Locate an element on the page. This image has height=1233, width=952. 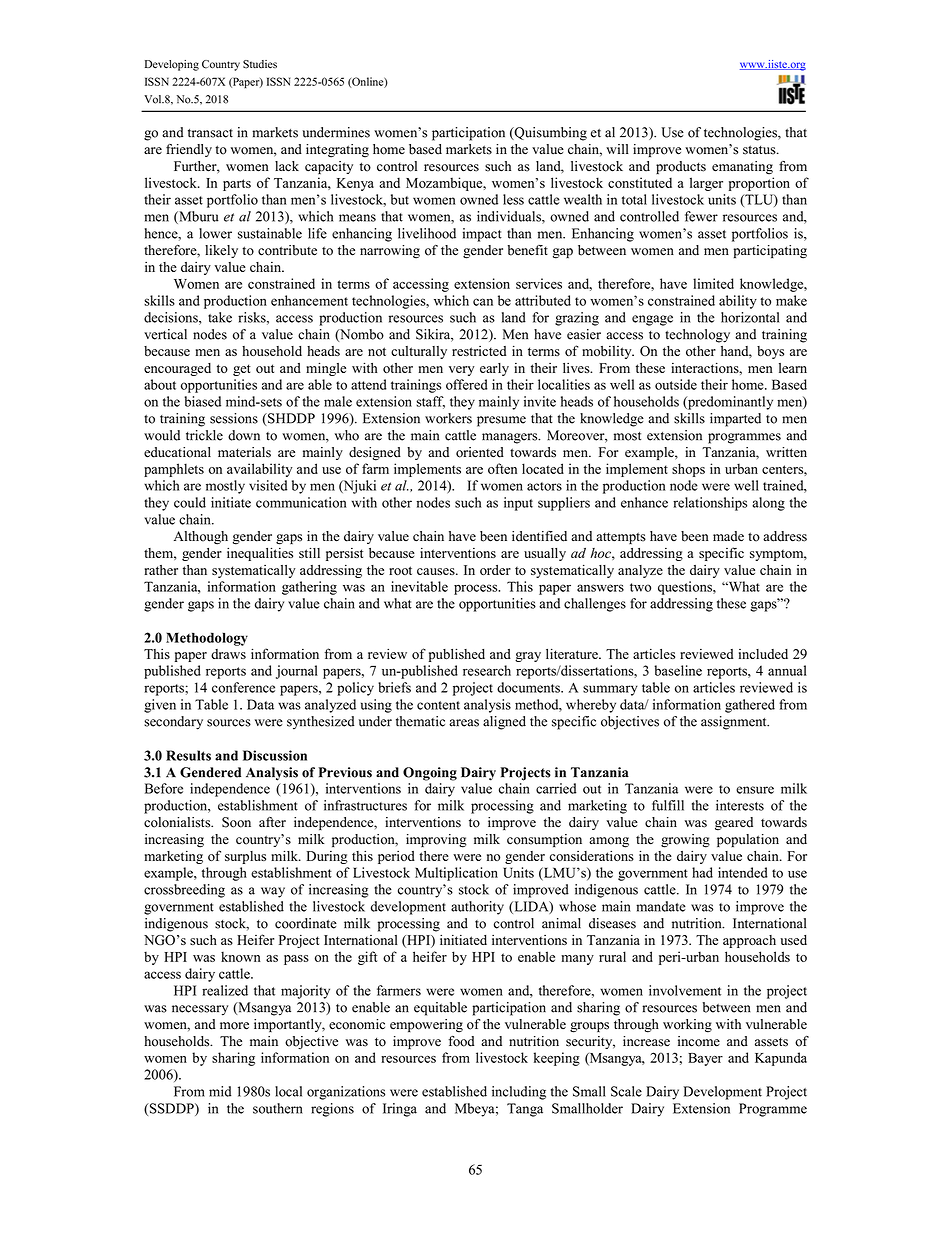
often is located at coordinates (502, 468).
